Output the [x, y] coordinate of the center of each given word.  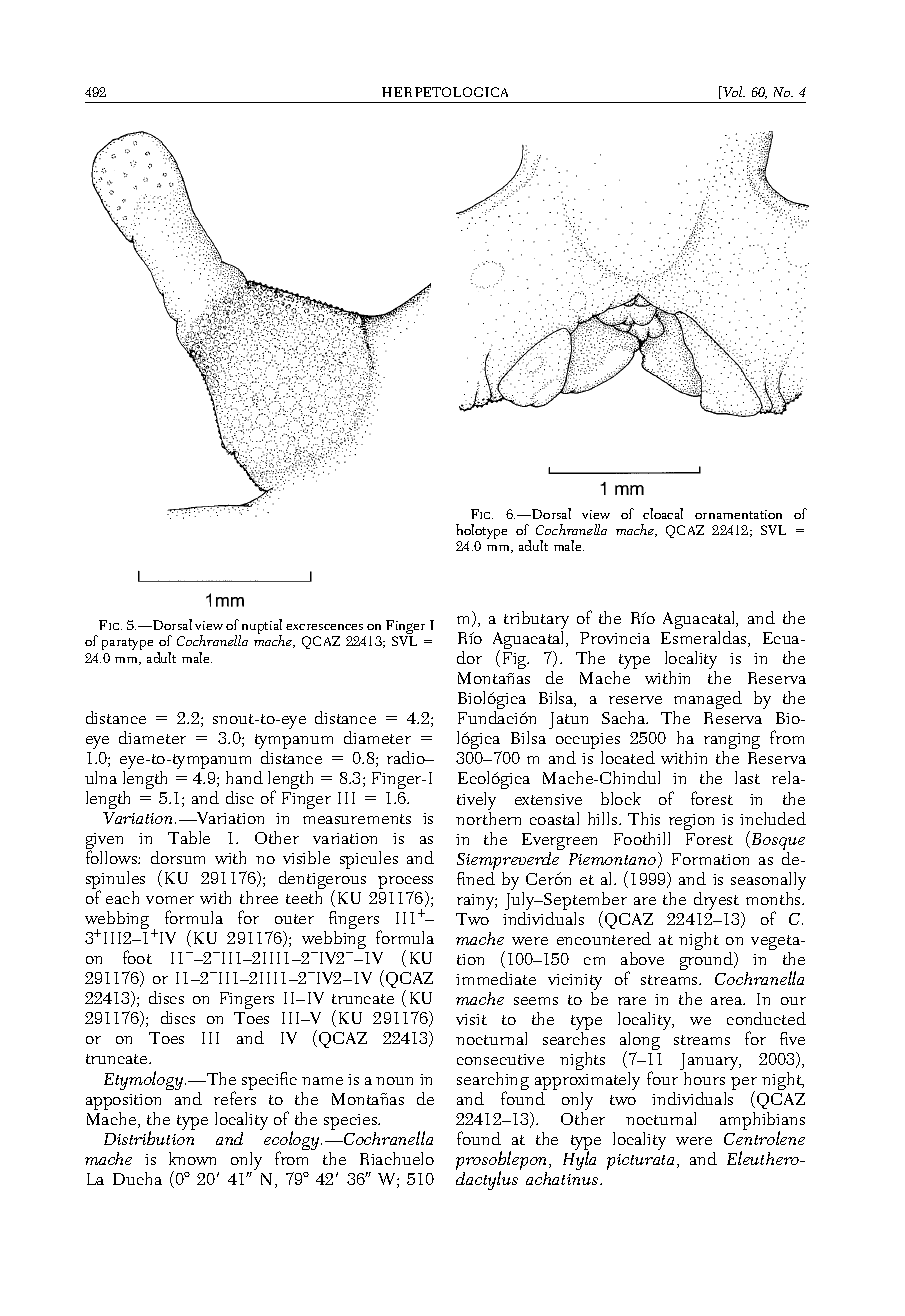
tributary [536, 622]
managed [707, 702]
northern [488, 817]
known [192, 1158]
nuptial [261, 628]
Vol [733, 91]
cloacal [663, 513]
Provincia [615, 638]
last [747, 777]
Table [189, 837]
